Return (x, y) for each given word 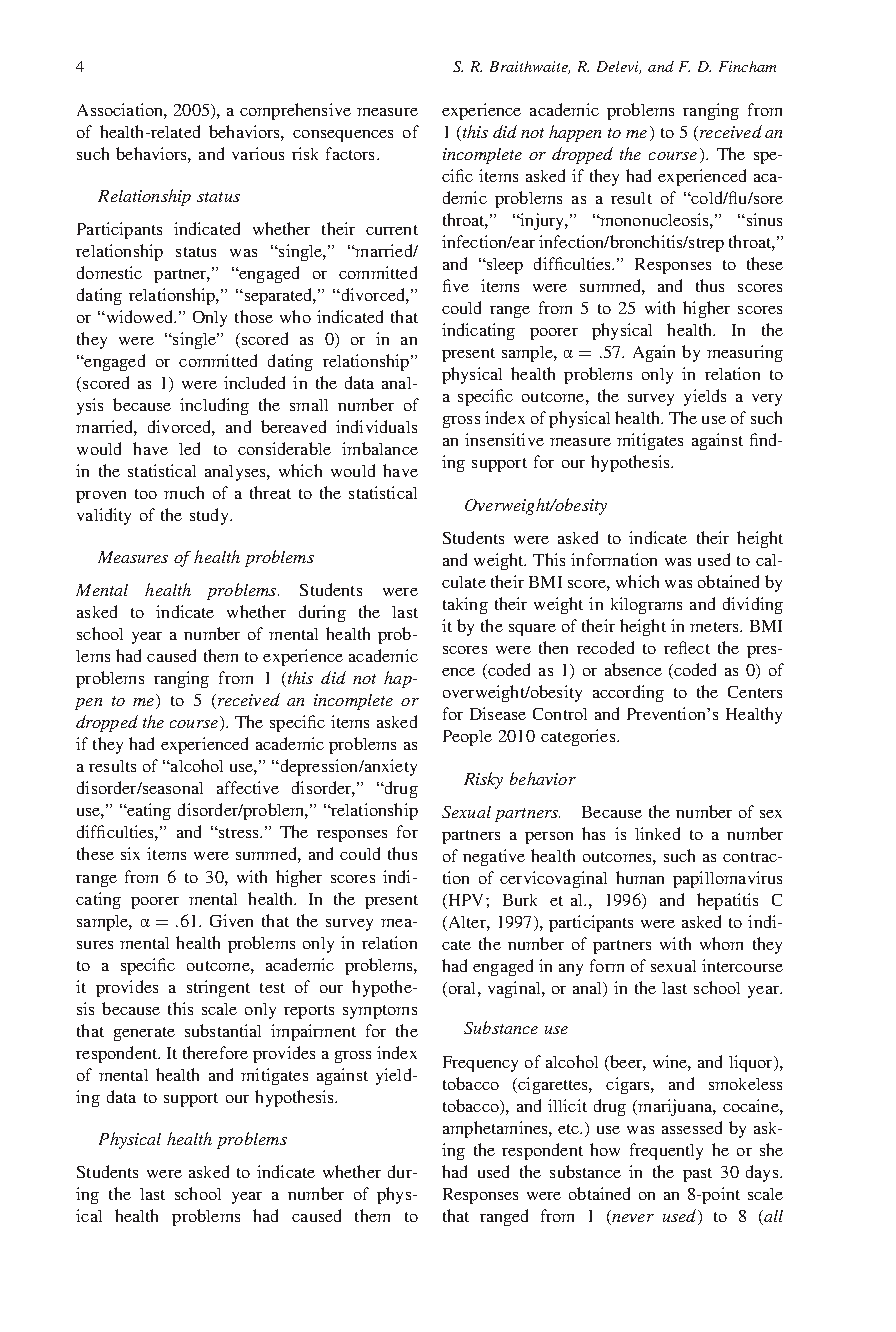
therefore (215, 1052)
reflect (687, 647)
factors (350, 153)
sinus (763, 219)
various (258, 153)
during (322, 613)
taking (465, 605)
